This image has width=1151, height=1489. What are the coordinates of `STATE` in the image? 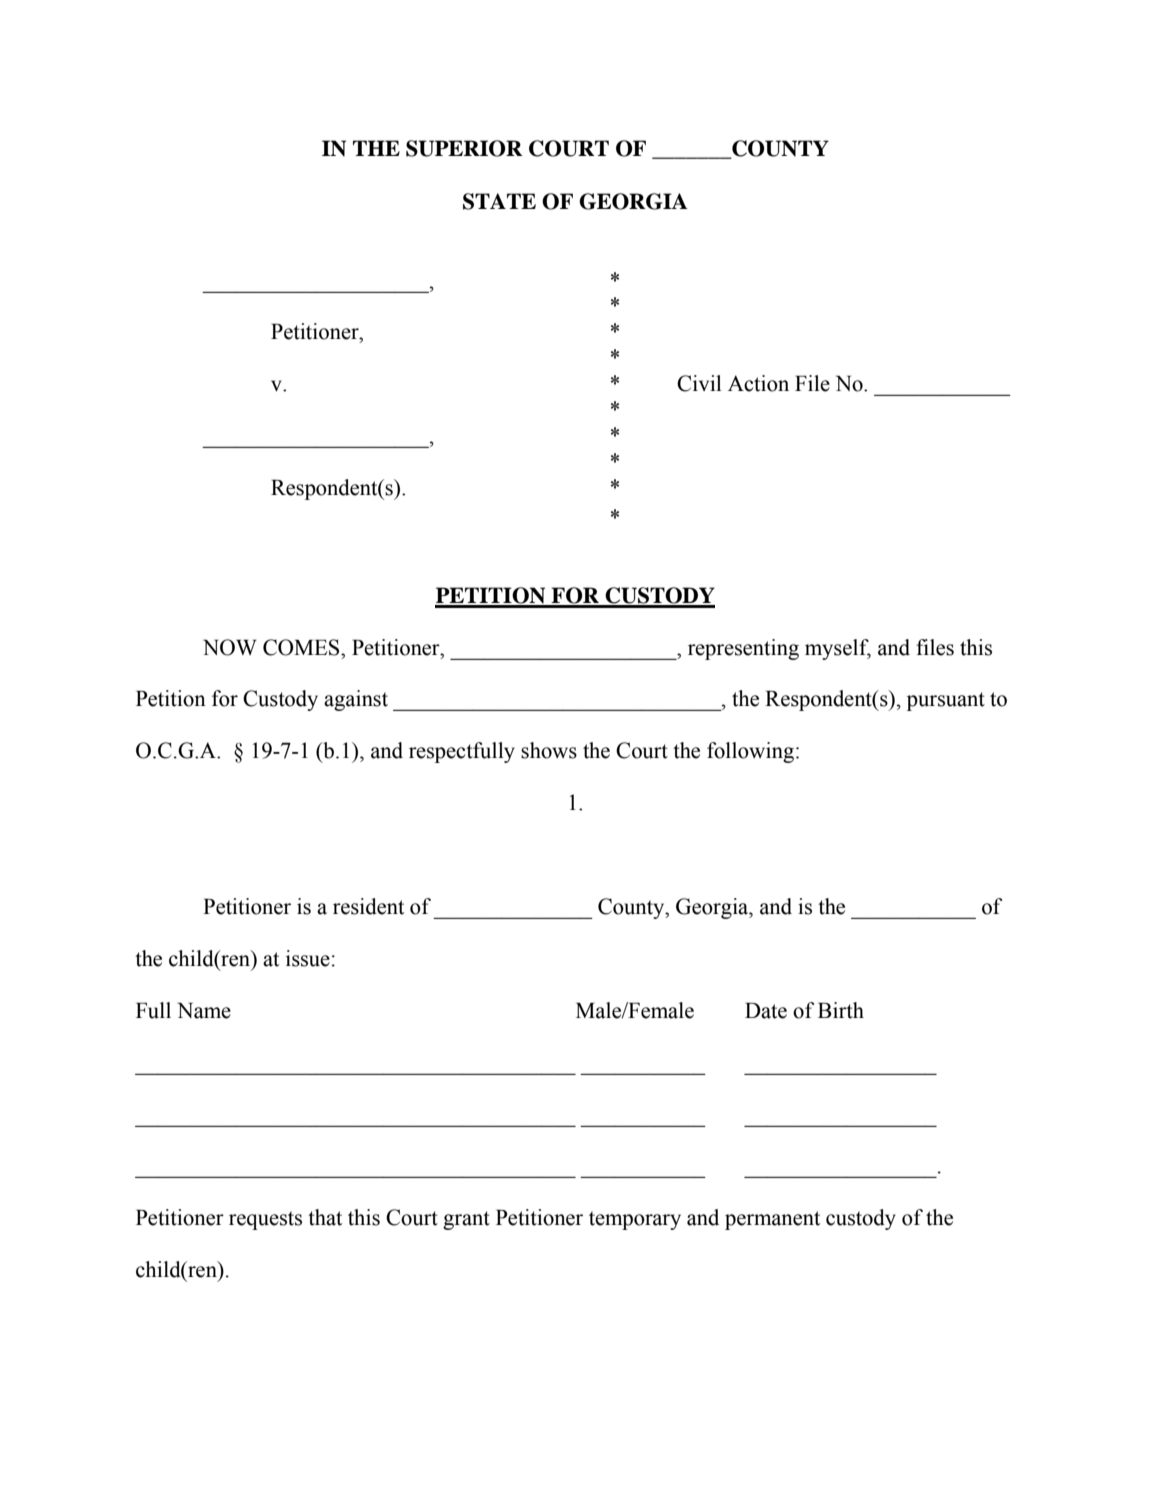 It's located at (499, 201).
